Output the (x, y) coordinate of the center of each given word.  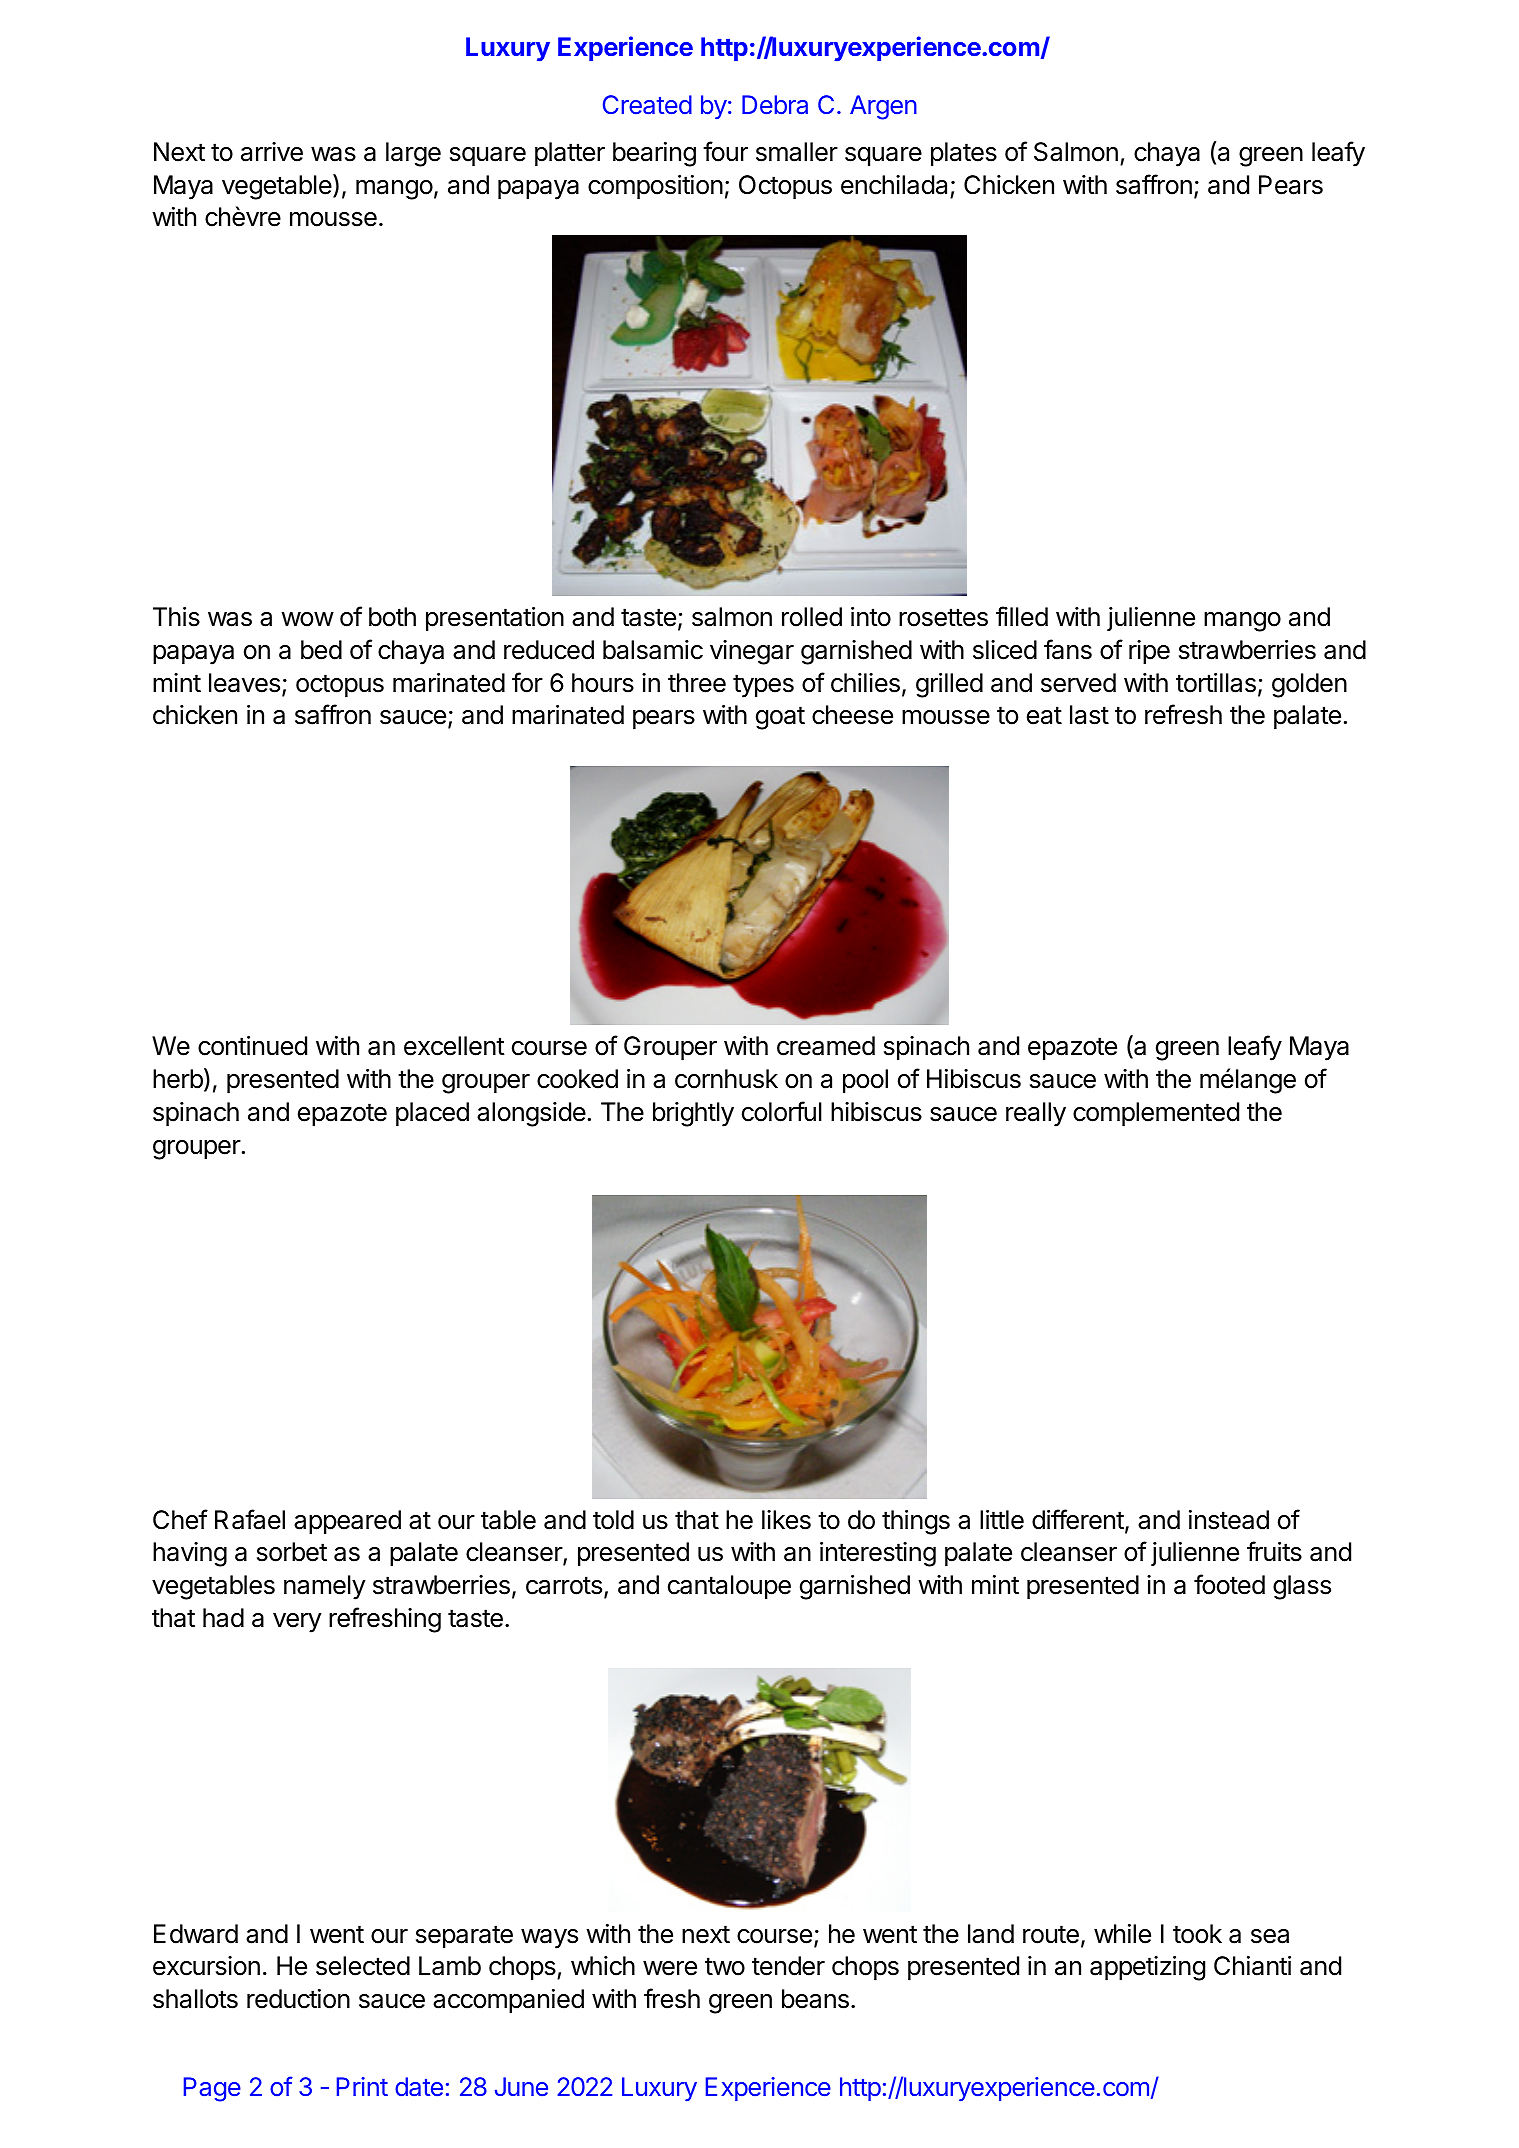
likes (786, 1520)
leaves (244, 683)
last (1089, 715)
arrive (272, 152)
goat (780, 718)
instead (1229, 1520)
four (725, 151)
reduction (298, 1999)
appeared (347, 1522)
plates (964, 154)
